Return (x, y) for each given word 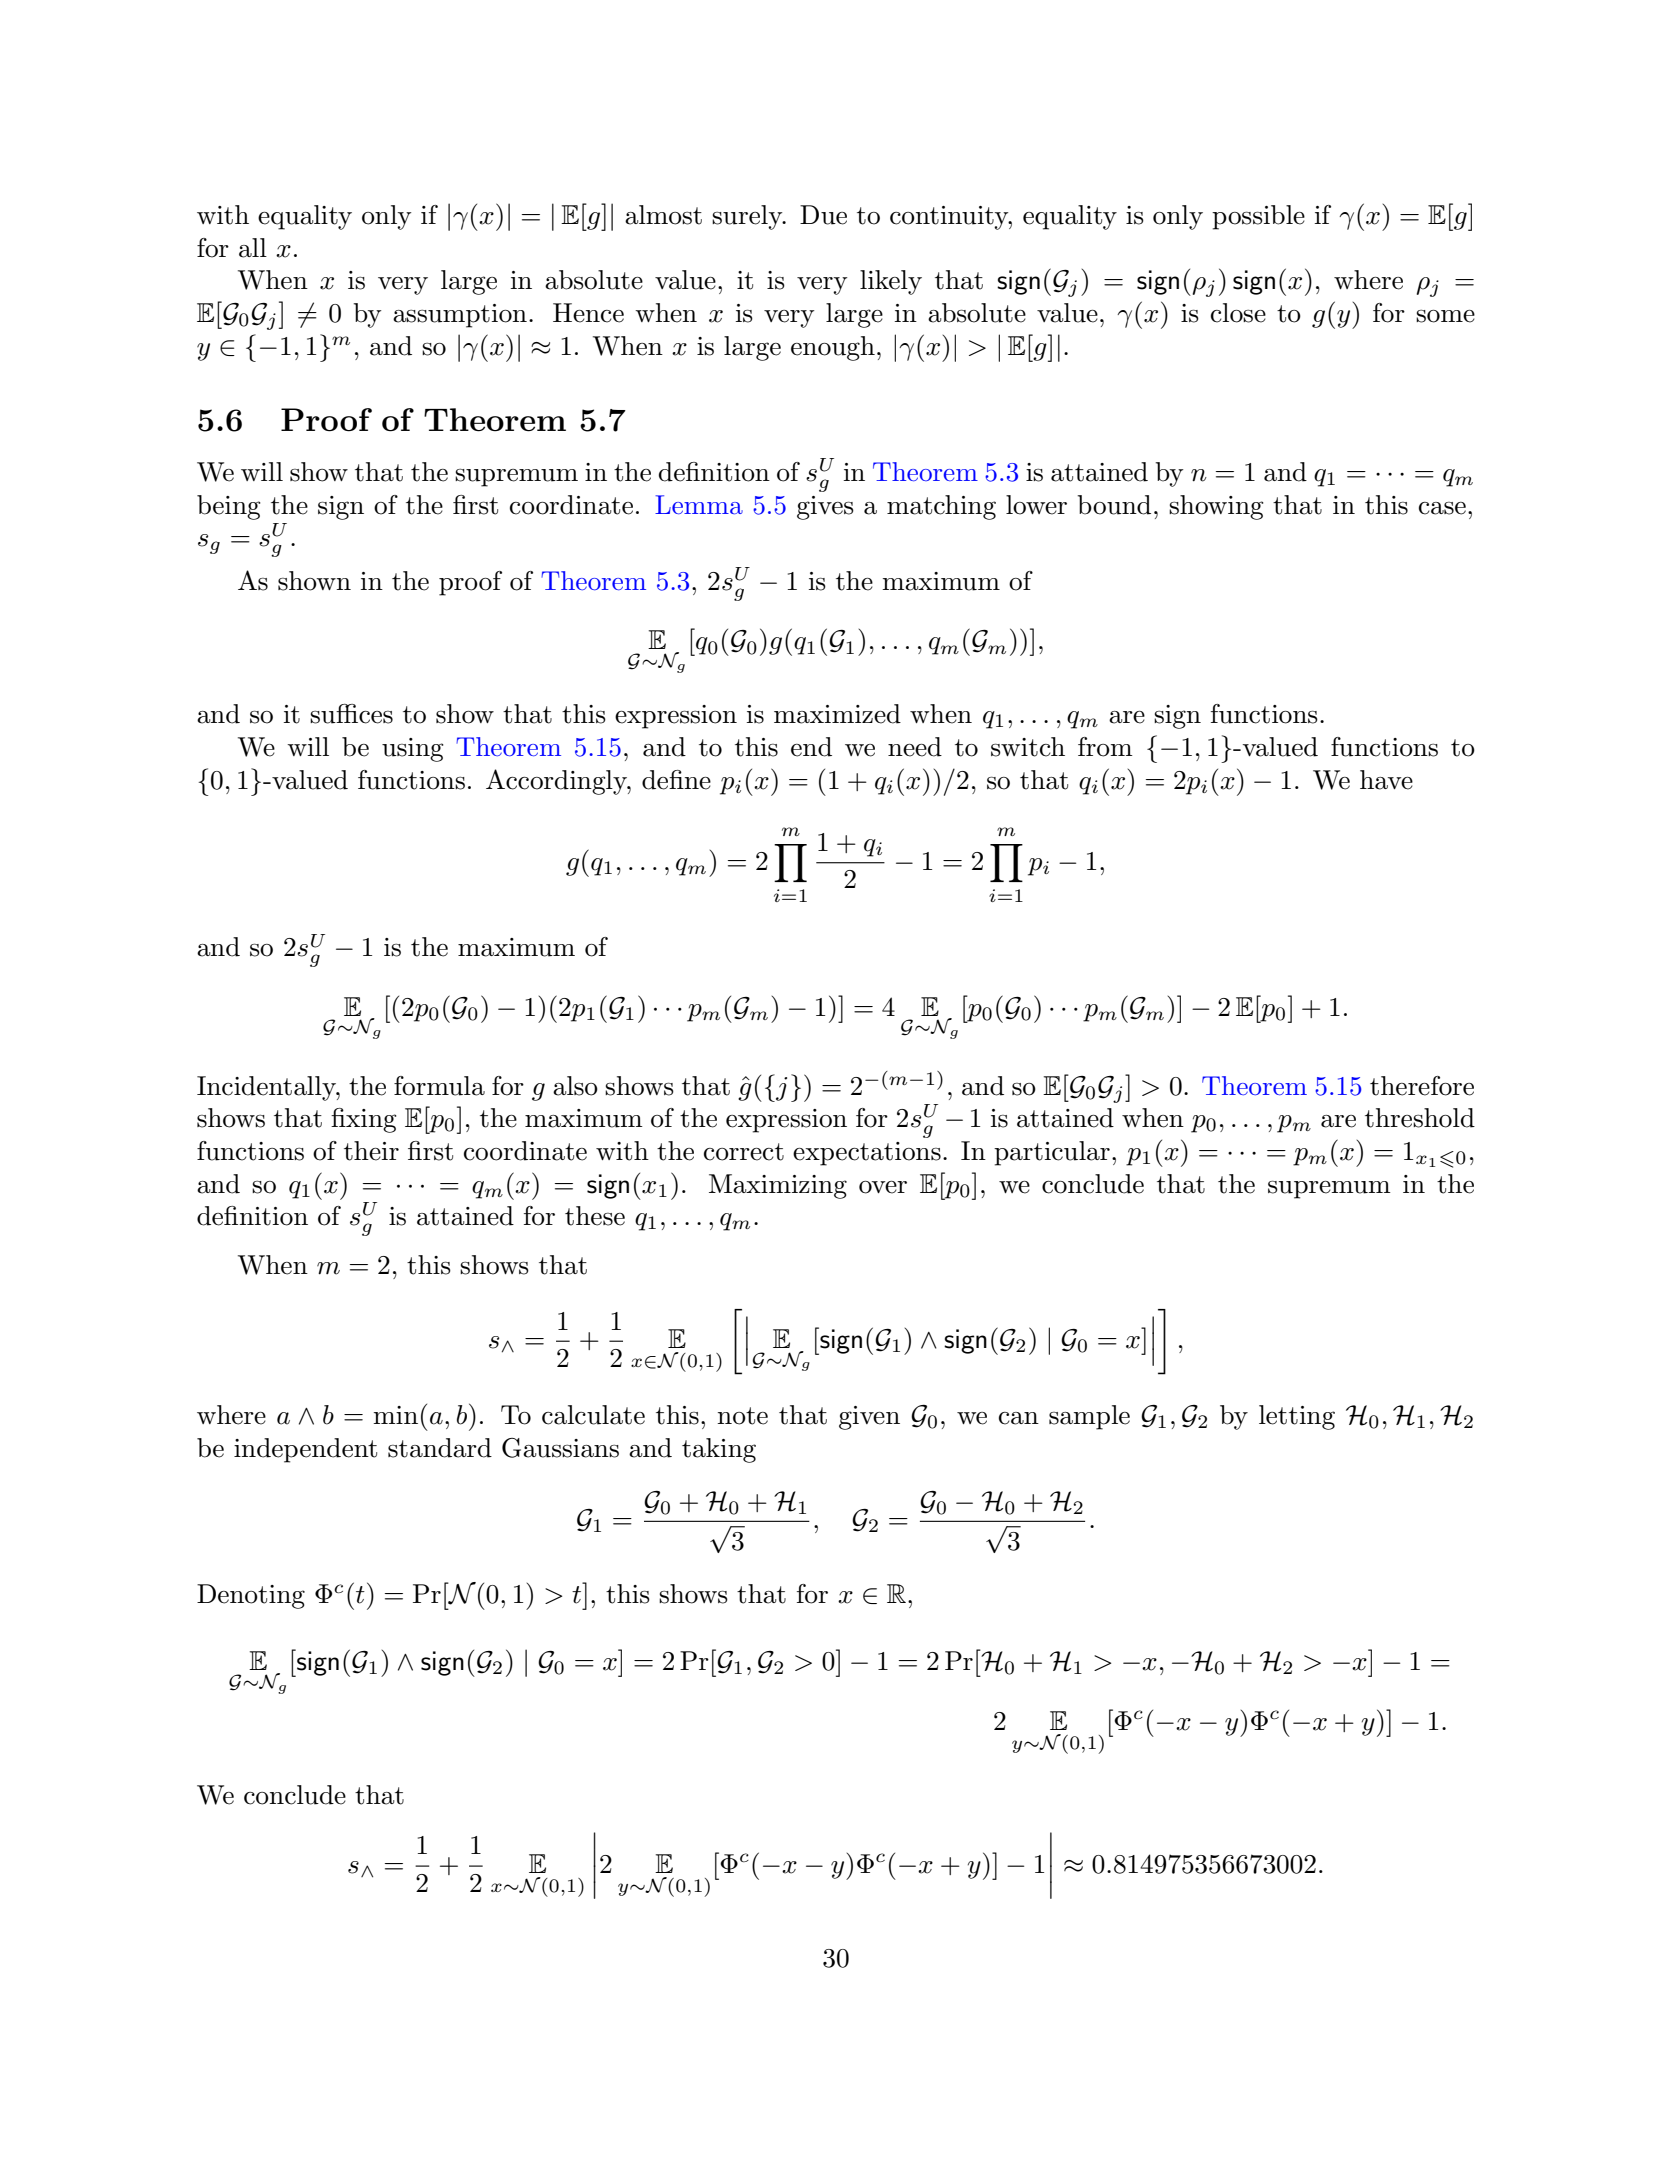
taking (719, 1450)
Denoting (251, 1596)
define (676, 780)
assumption (460, 316)
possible (1258, 217)
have (1386, 780)
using (412, 750)
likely (891, 282)
